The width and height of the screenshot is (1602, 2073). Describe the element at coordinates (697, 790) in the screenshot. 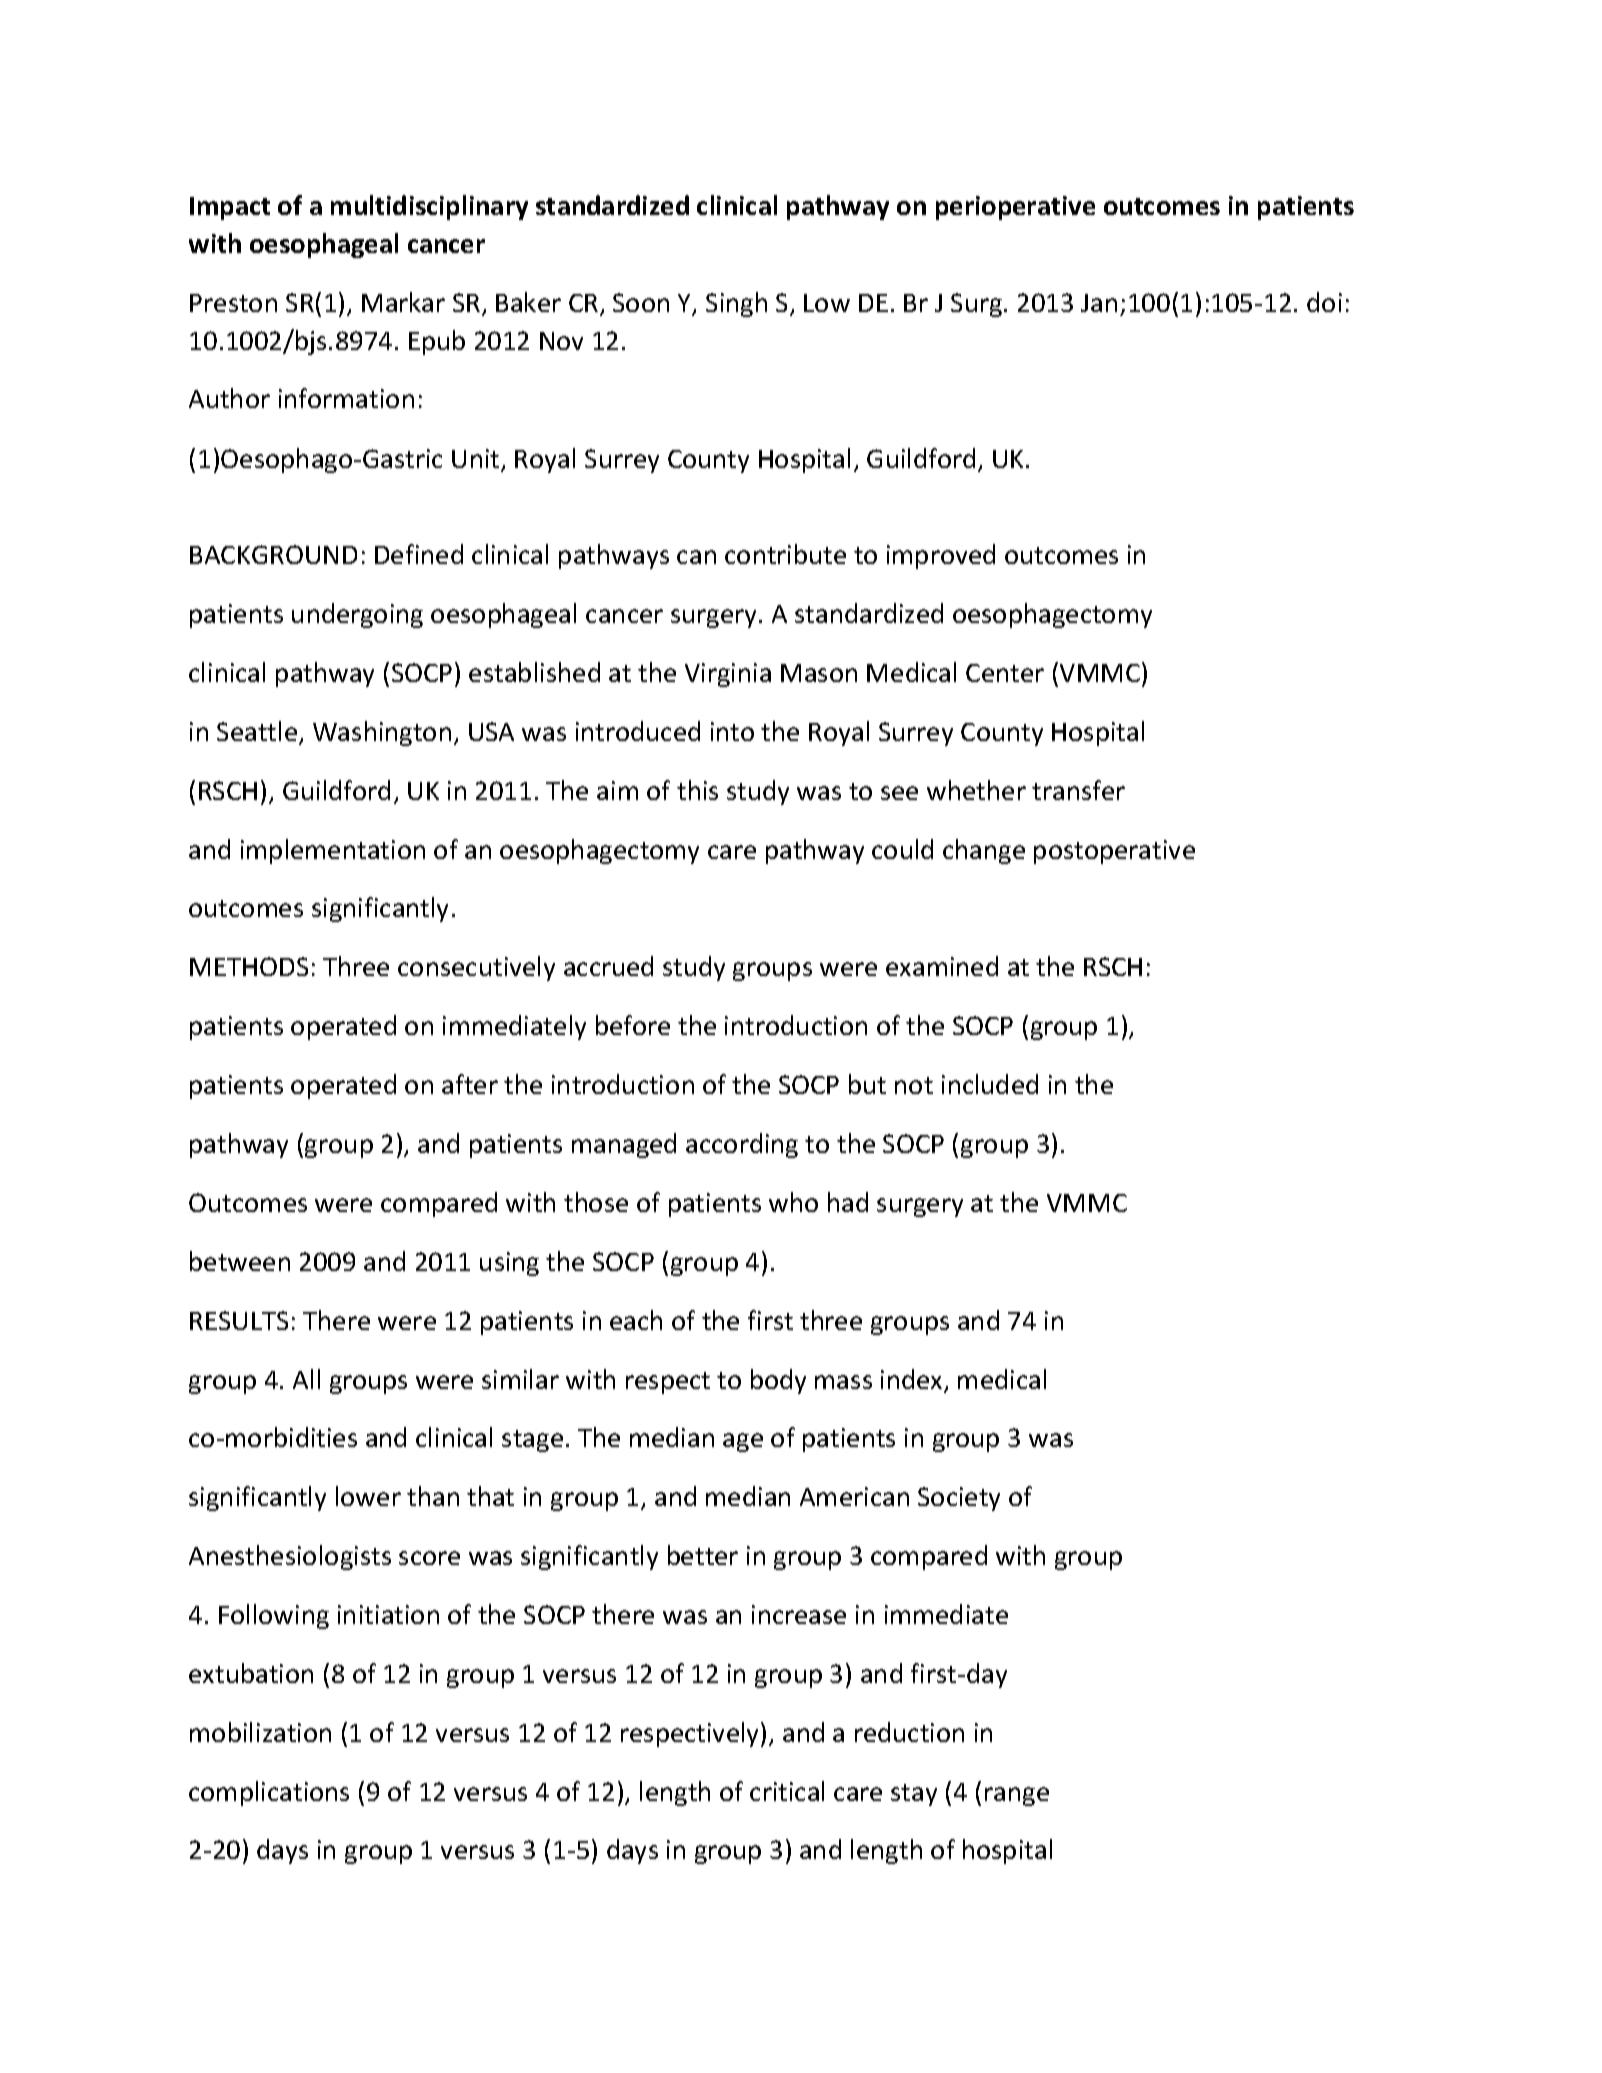

I see `this` at that location.
